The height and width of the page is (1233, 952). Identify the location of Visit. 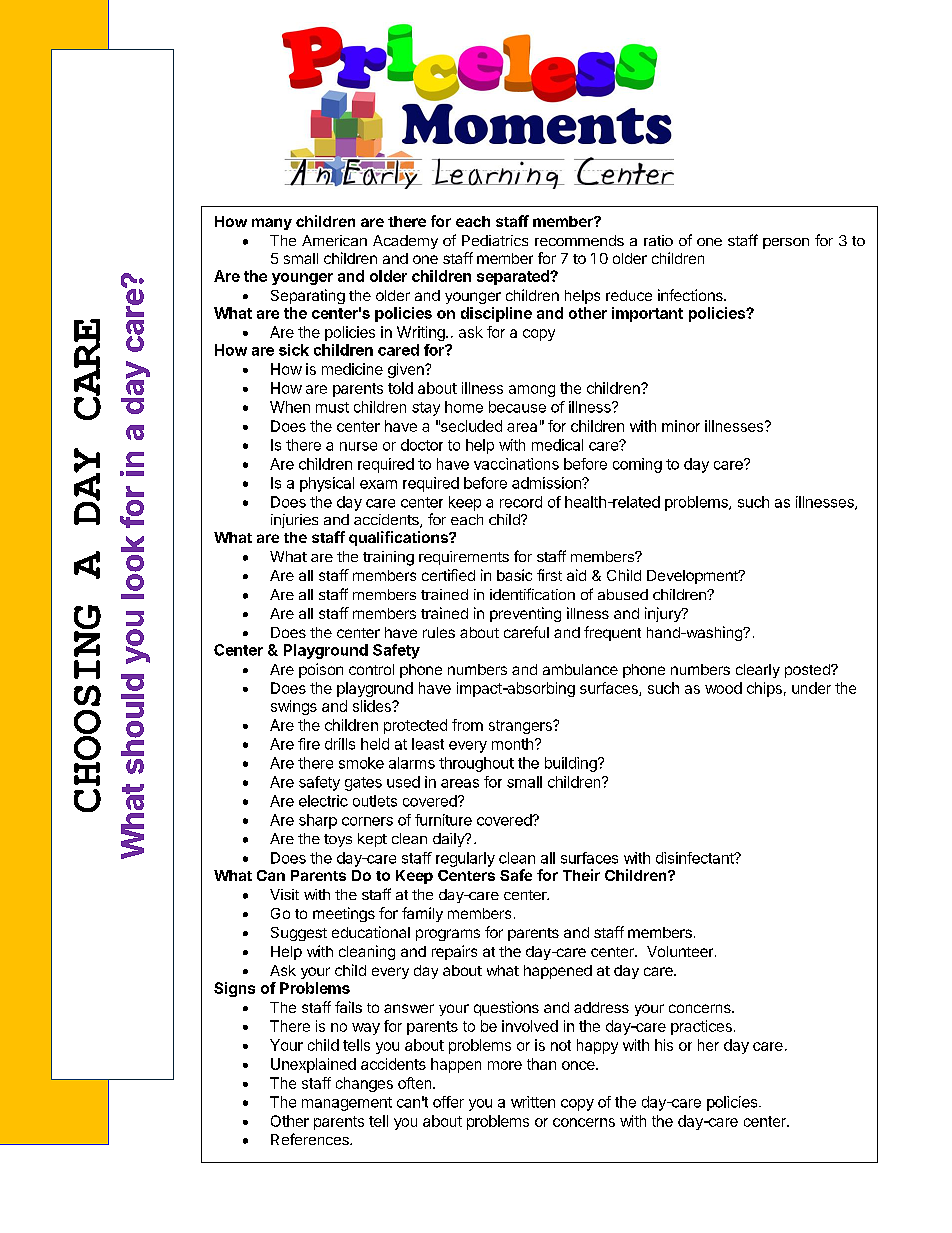
(284, 894).
